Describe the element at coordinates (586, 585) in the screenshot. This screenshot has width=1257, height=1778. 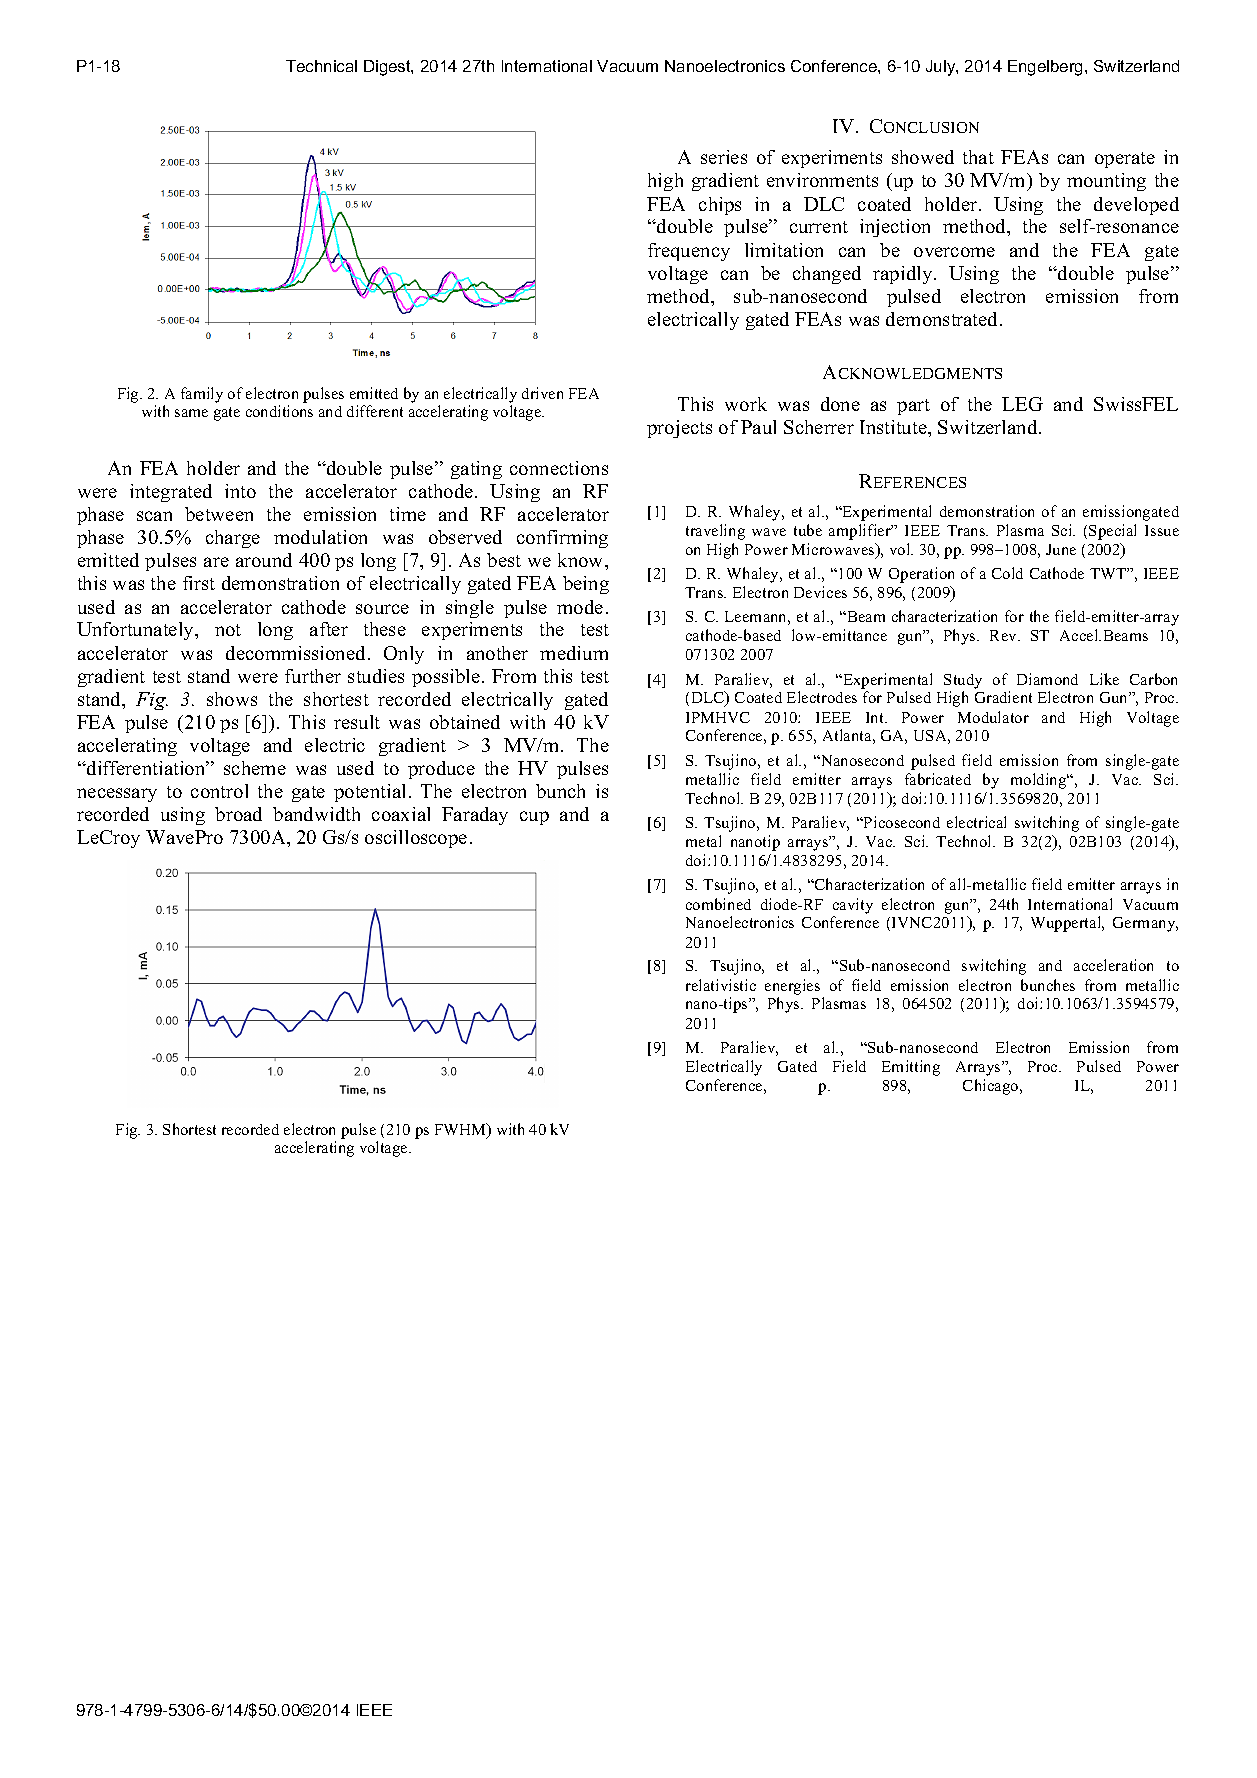
I see `being` at that location.
